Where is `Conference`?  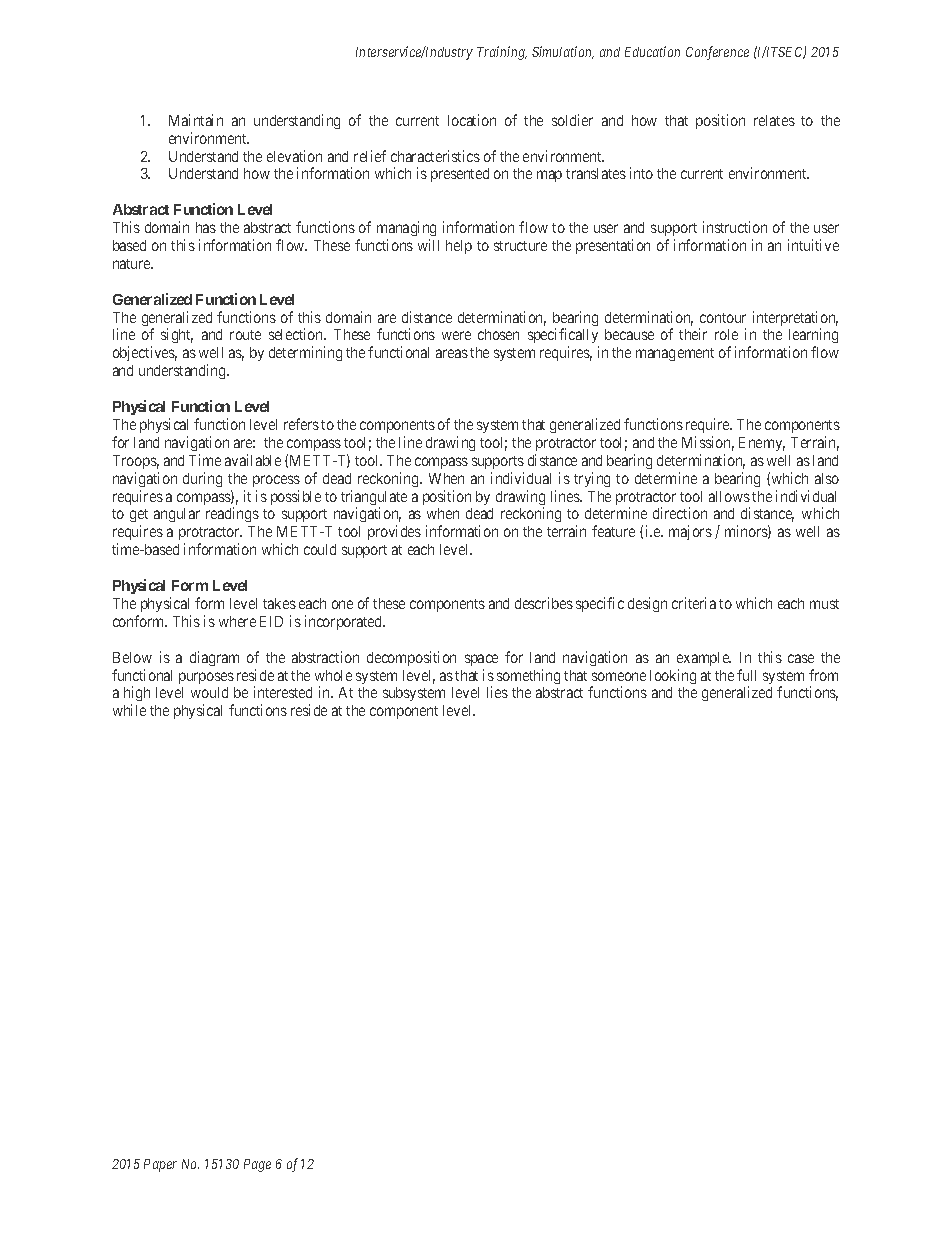 Conference is located at coordinates (717, 53).
